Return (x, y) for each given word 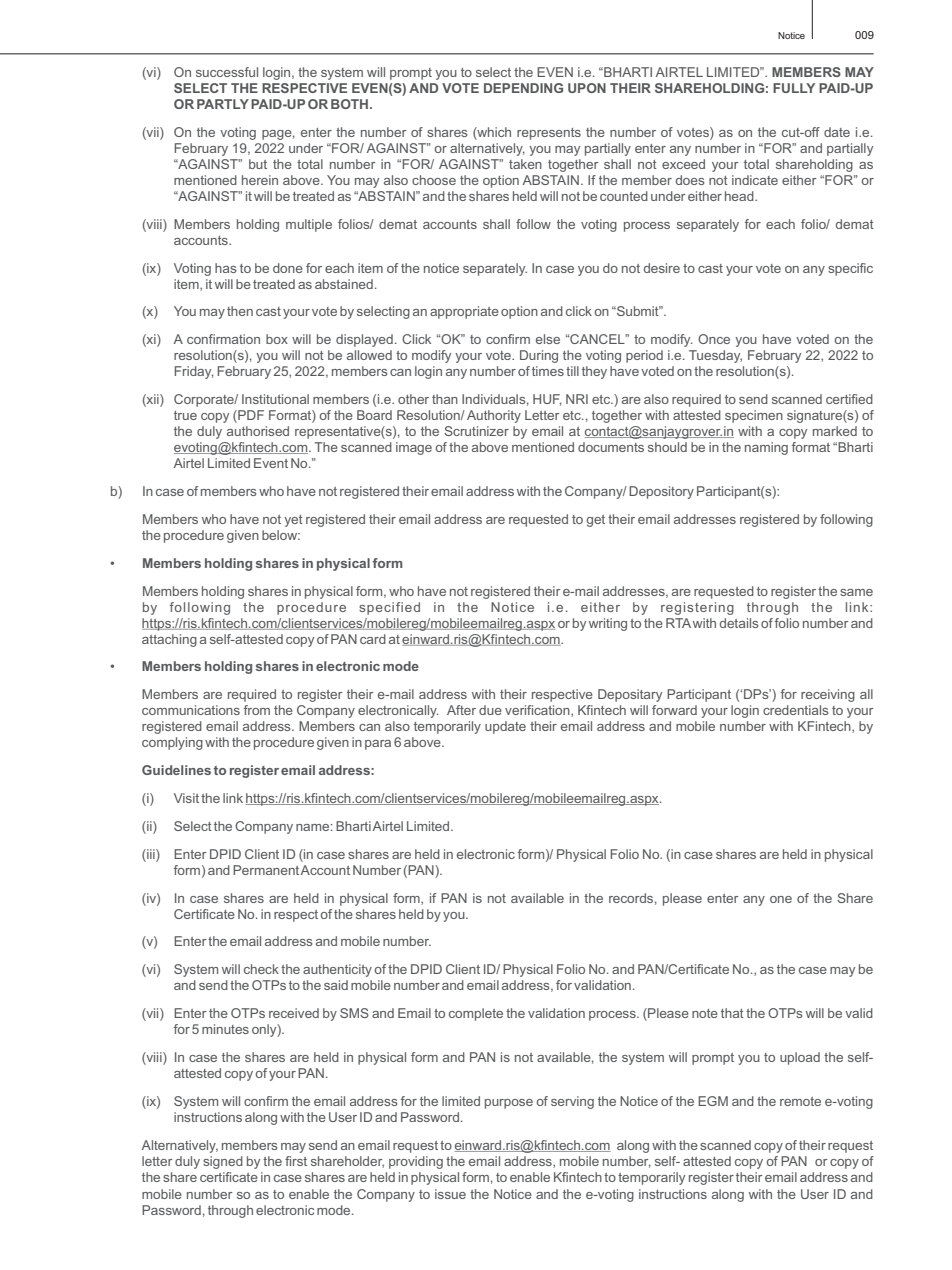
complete (476, 1014)
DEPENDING (523, 88)
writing (608, 624)
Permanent (266, 870)
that (732, 1013)
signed (223, 1162)
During (539, 356)
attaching (169, 640)
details (739, 623)
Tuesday (715, 356)
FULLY (794, 88)
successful (227, 72)
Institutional (275, 399)
